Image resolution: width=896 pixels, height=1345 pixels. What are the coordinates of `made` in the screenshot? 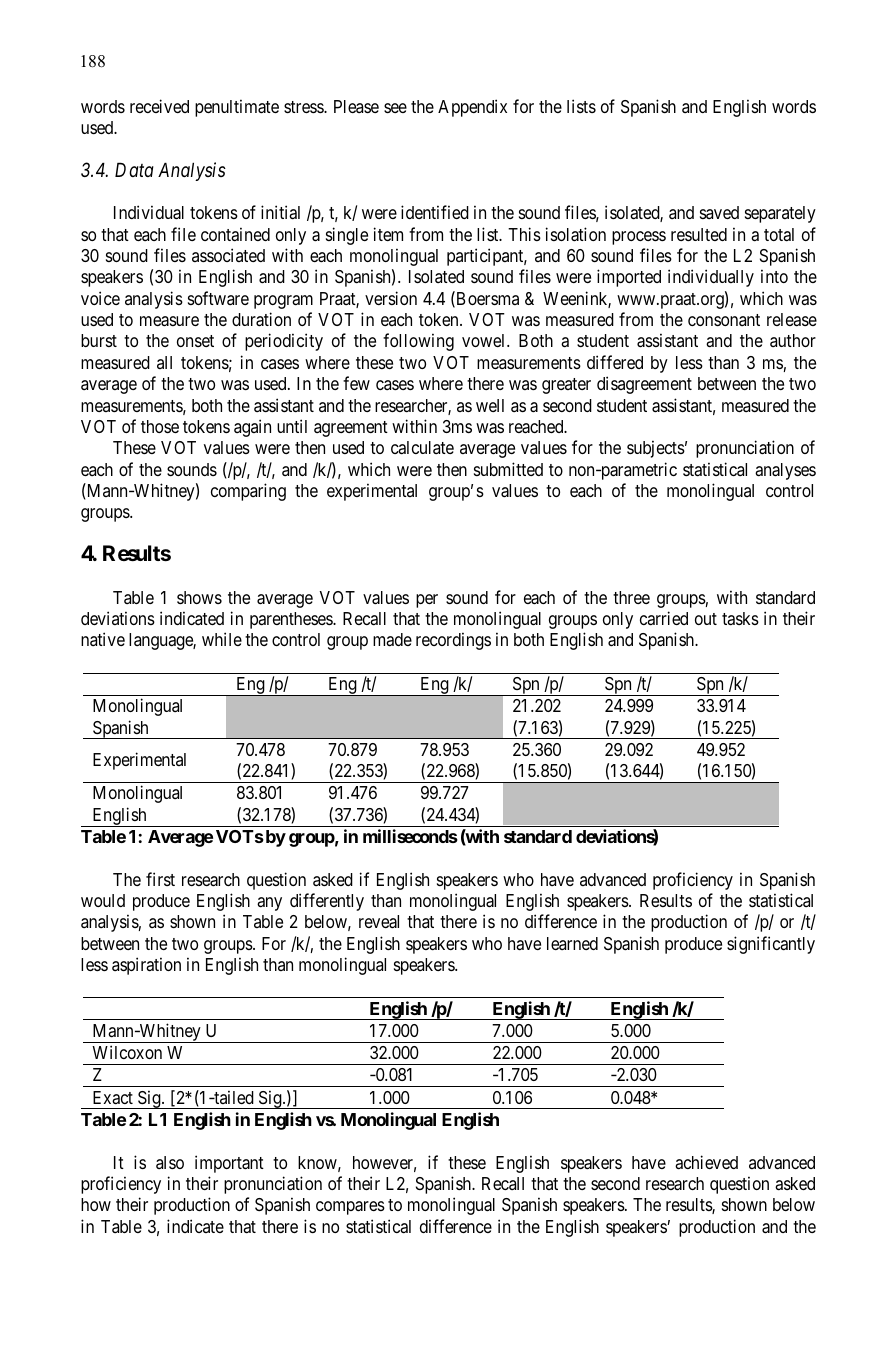 It's located at (392, 640).
